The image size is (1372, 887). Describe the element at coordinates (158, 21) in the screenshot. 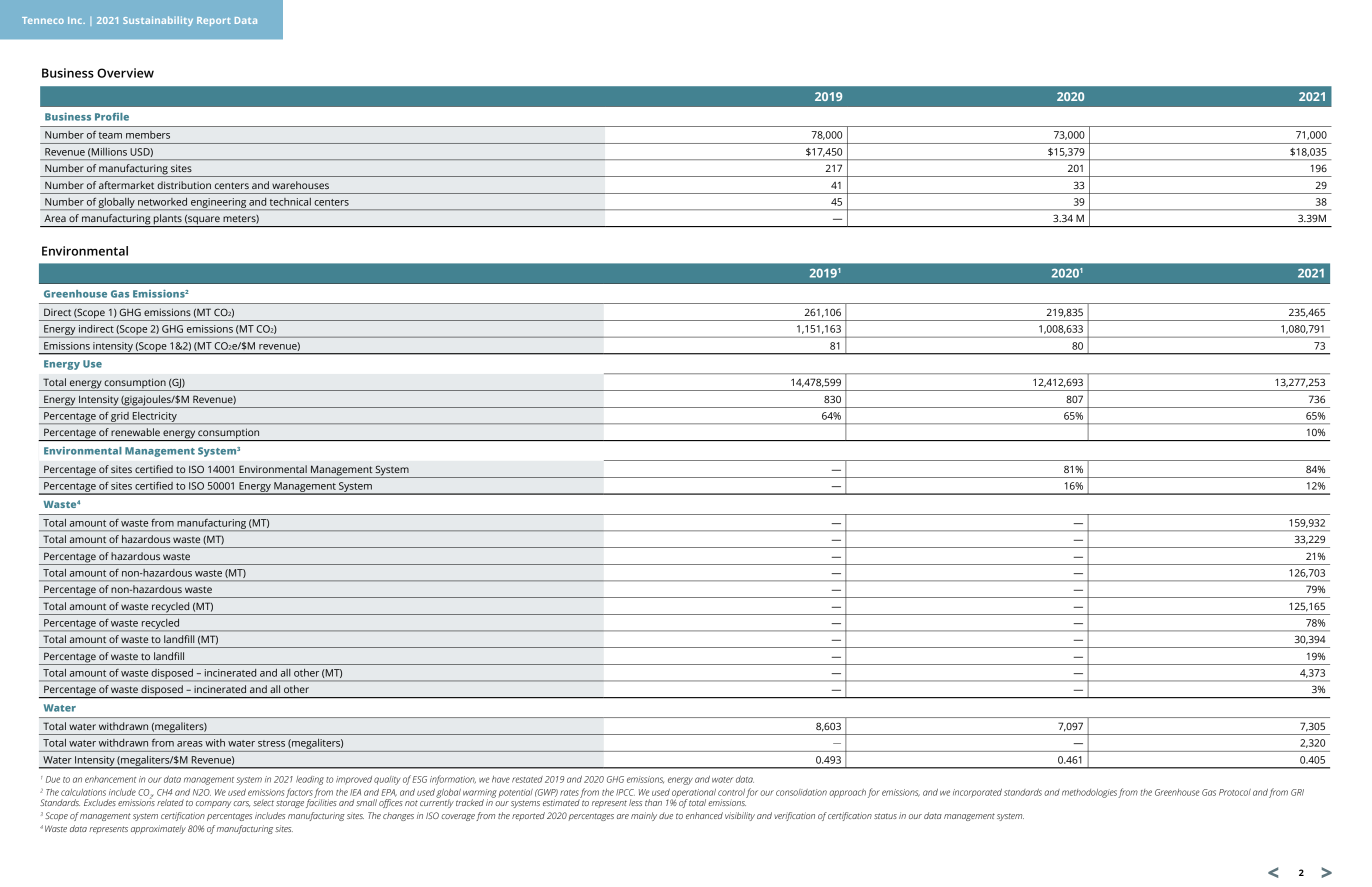

I see `Sustainability` at that location.
